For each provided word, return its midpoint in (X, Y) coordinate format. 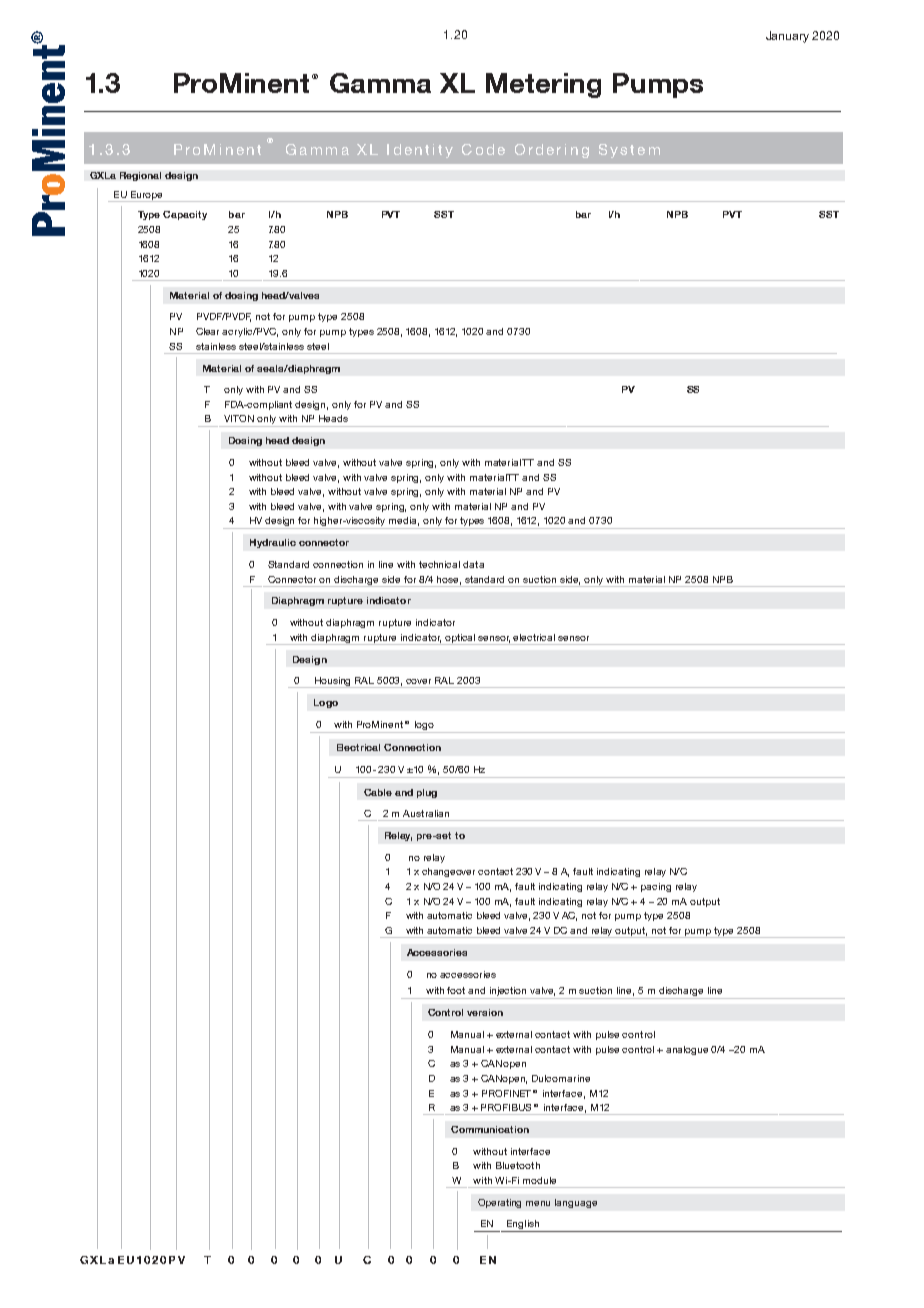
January (787, 37)
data (473, 564)
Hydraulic (273, 543)
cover (418, 681)
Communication (490, 1129)
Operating (499, 1203)
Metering (543, 85)
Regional (140, 176)
